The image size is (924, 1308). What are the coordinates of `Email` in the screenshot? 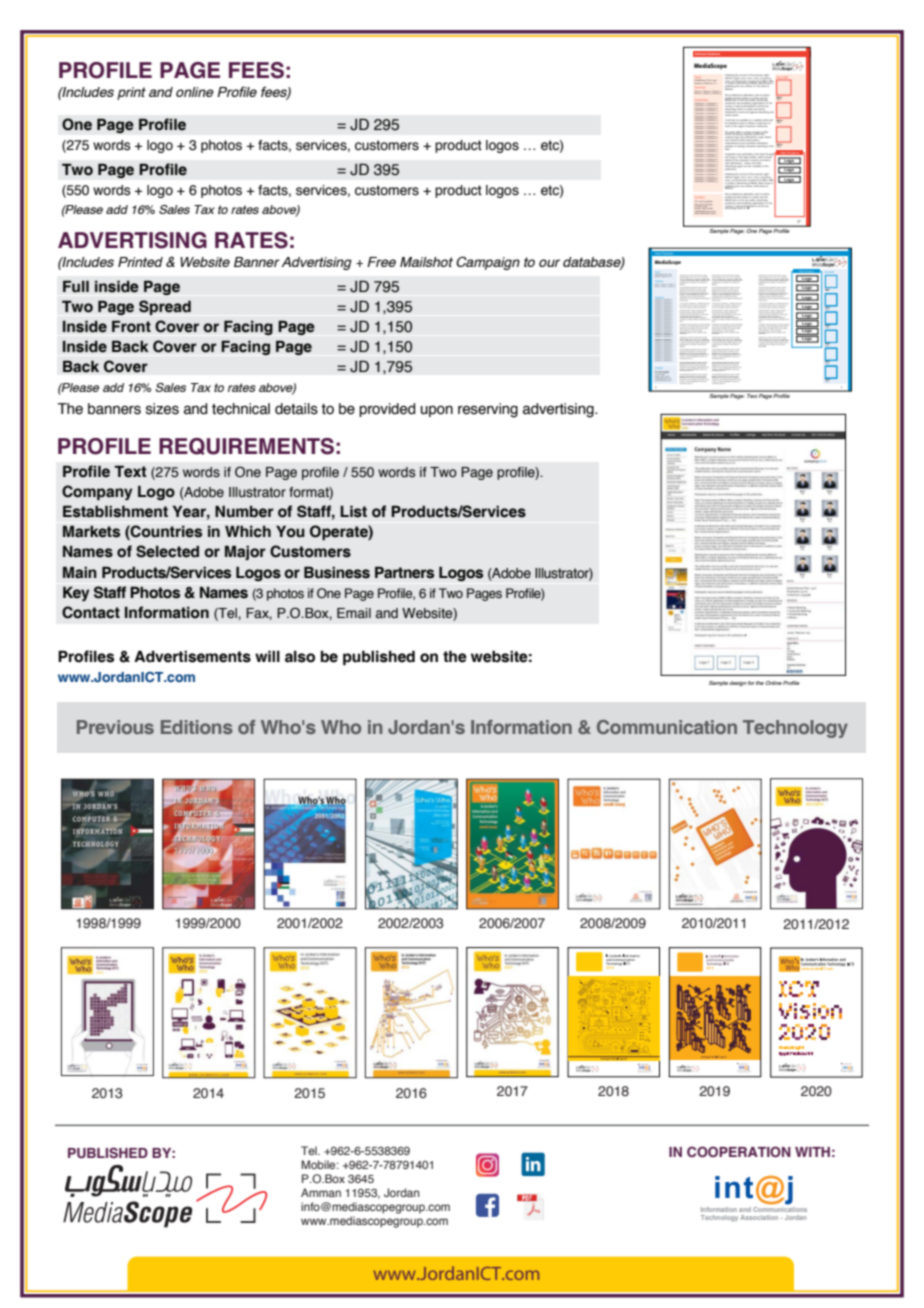 It's located at (354, 613).
